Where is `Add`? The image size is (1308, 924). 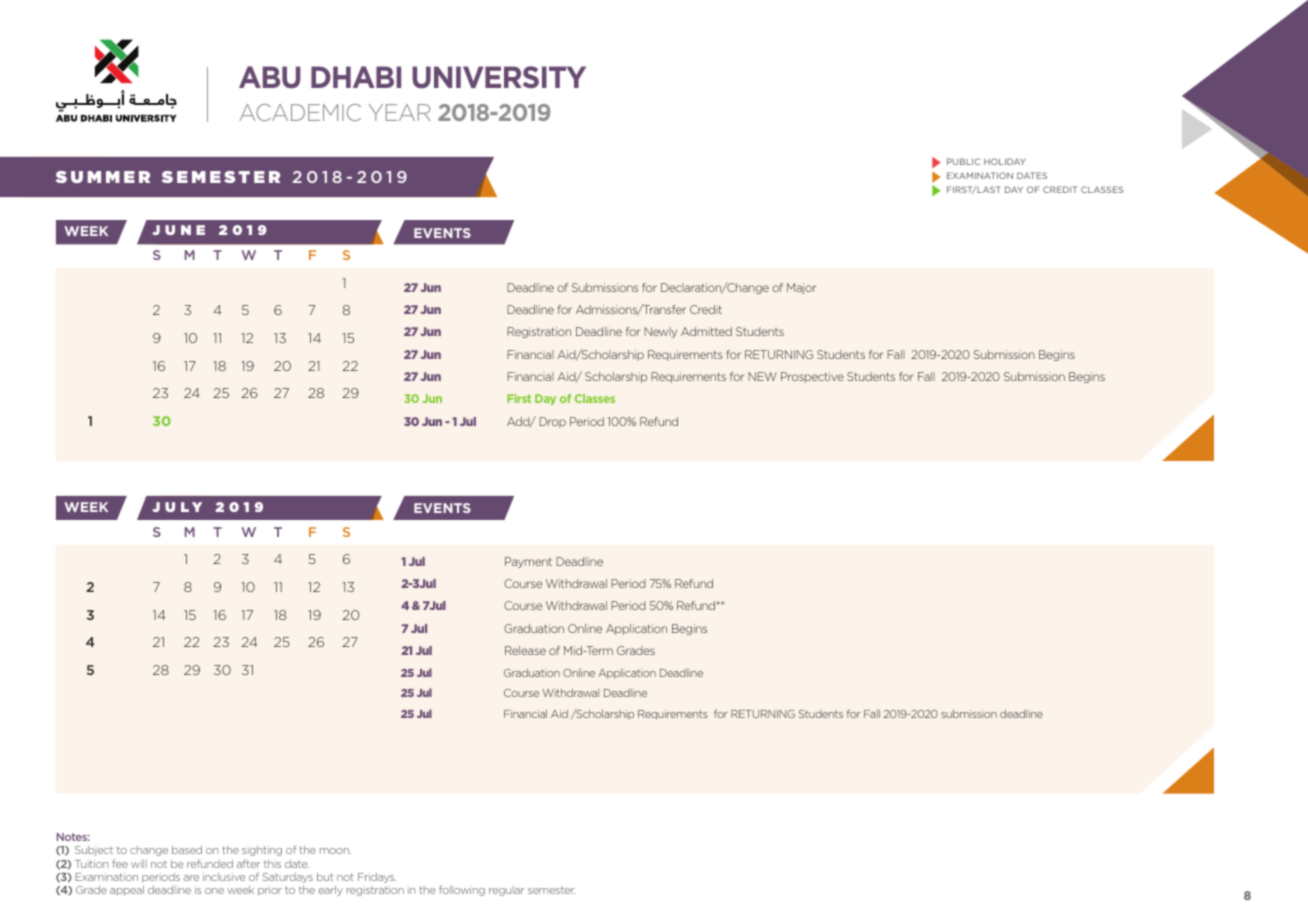 Add is located at coordinates (519, 422).
